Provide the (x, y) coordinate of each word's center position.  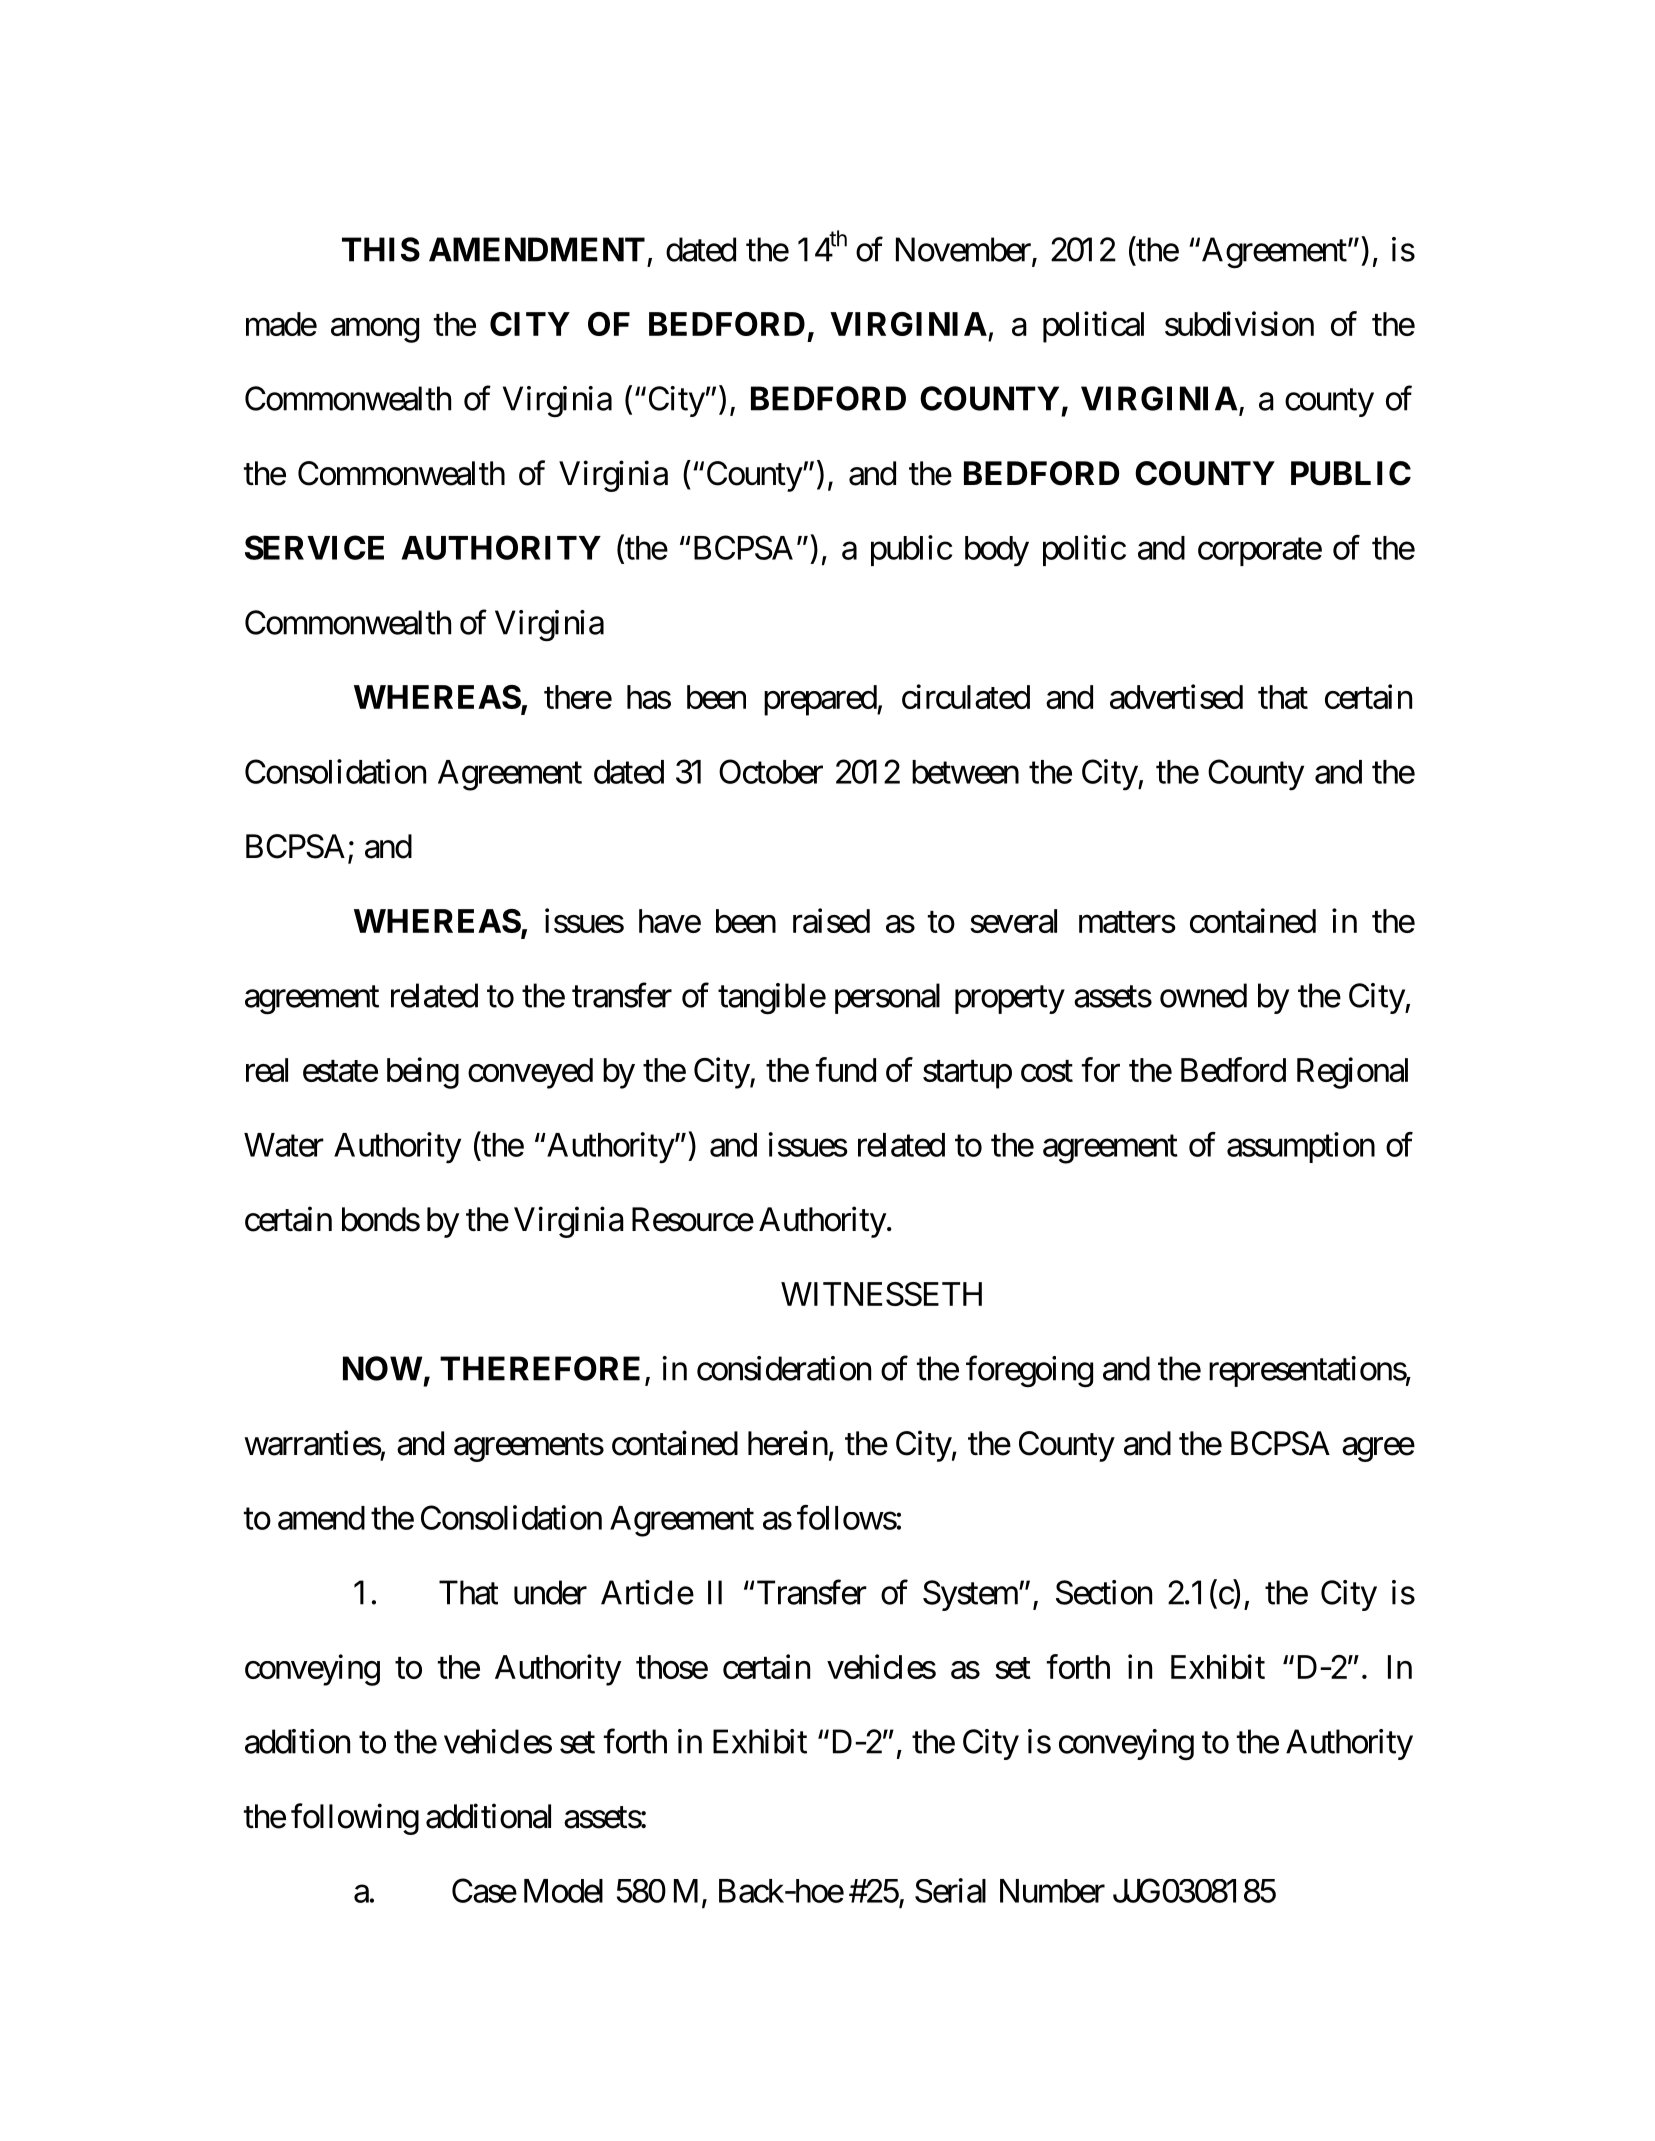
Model (563, 1891)
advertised (1176, 696)
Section (1104, 1592)
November (964, 250)
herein (788, 1443)
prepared (821, 700)
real (267, 1070)
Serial (950, 1890)
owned (1203, 995)
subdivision (1239, 323)
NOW (382, 1368)
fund (846, 1069)
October (771, 771)
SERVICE (314, 547)
